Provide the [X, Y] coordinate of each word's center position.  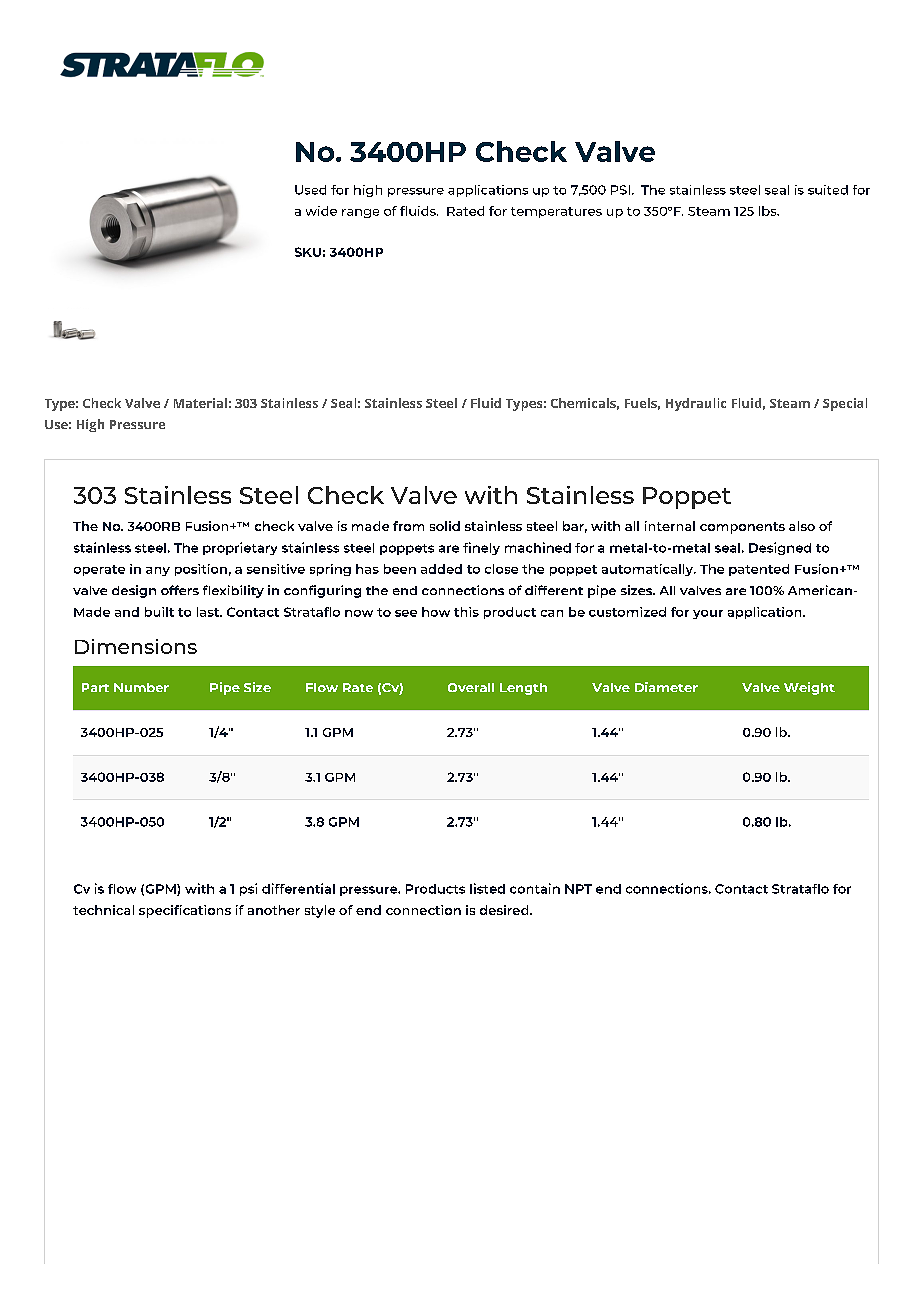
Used [310, 190]
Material [200, 403]
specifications [185, 911]
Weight [809, 688]
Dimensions [136, 646]
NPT [578, 889]
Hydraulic [696, 404]
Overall [471, 687]
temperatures [556, 212]
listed [487, 888]
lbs [769, 211]
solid [445, 526]
